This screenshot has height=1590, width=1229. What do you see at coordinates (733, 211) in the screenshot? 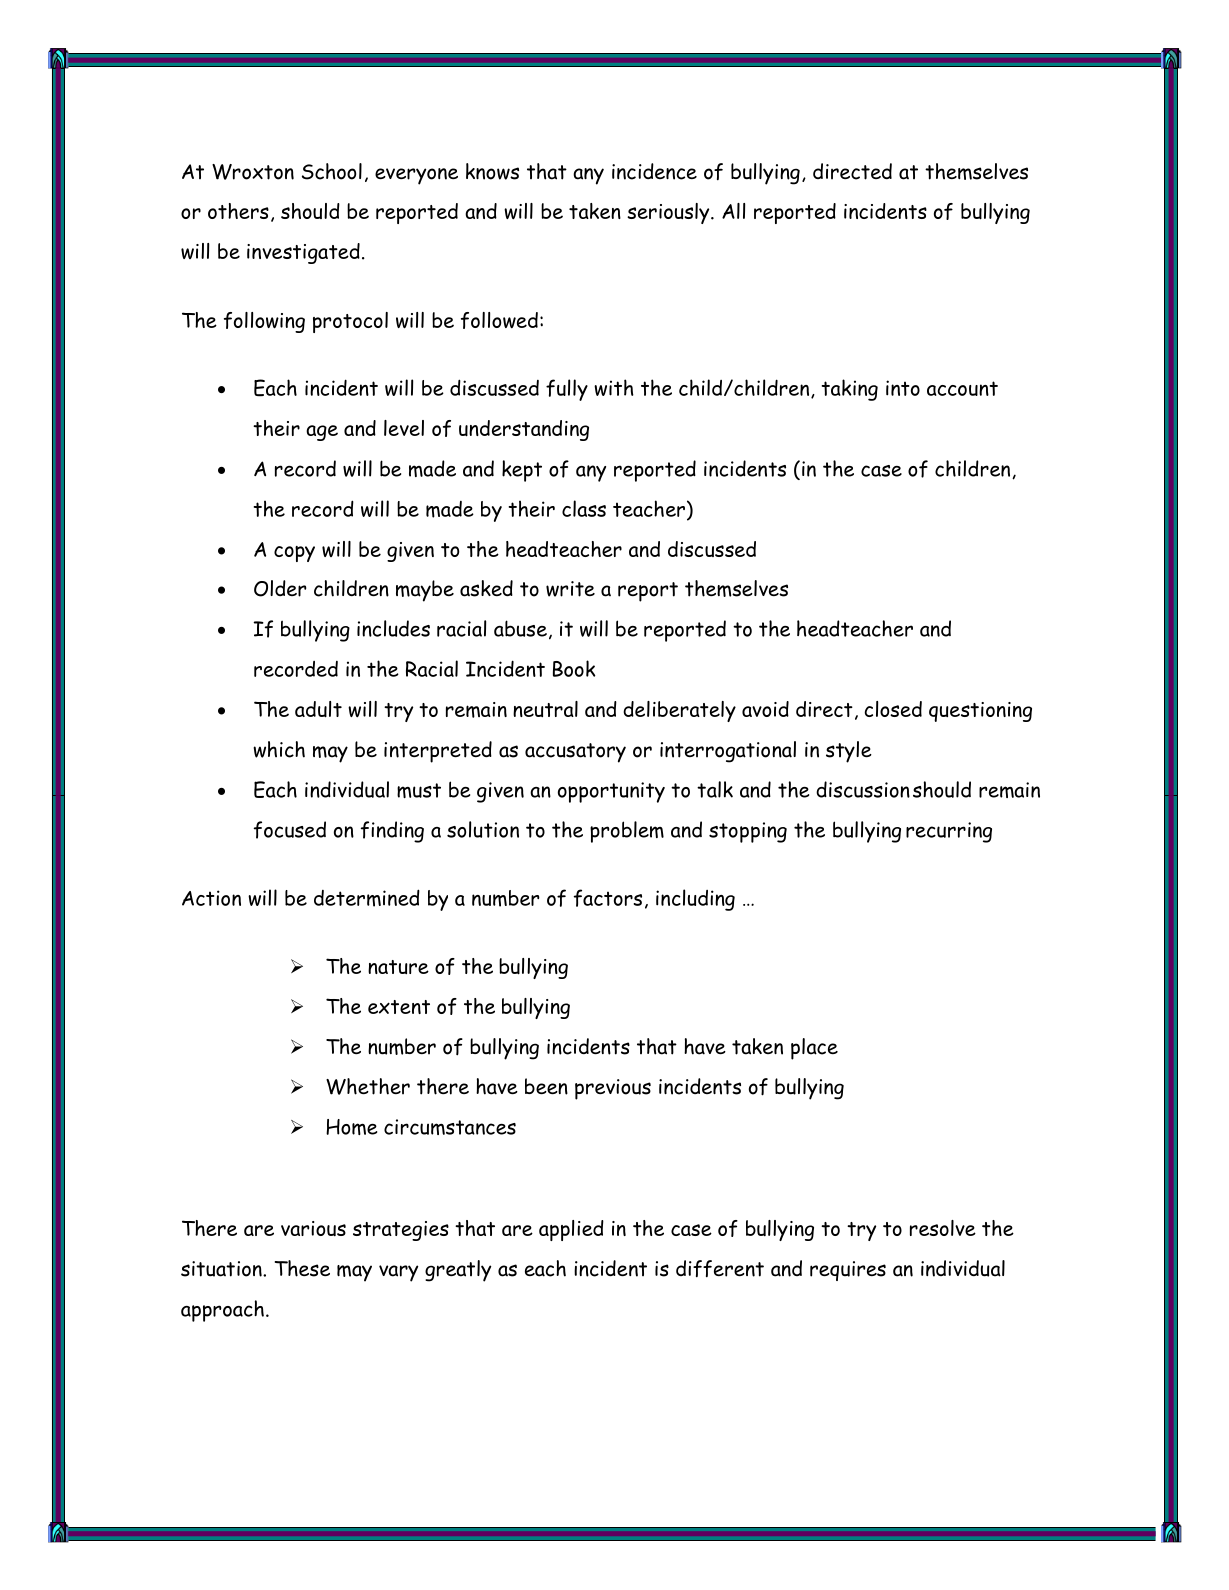
I see `All` at bounding box center [733, 211].
